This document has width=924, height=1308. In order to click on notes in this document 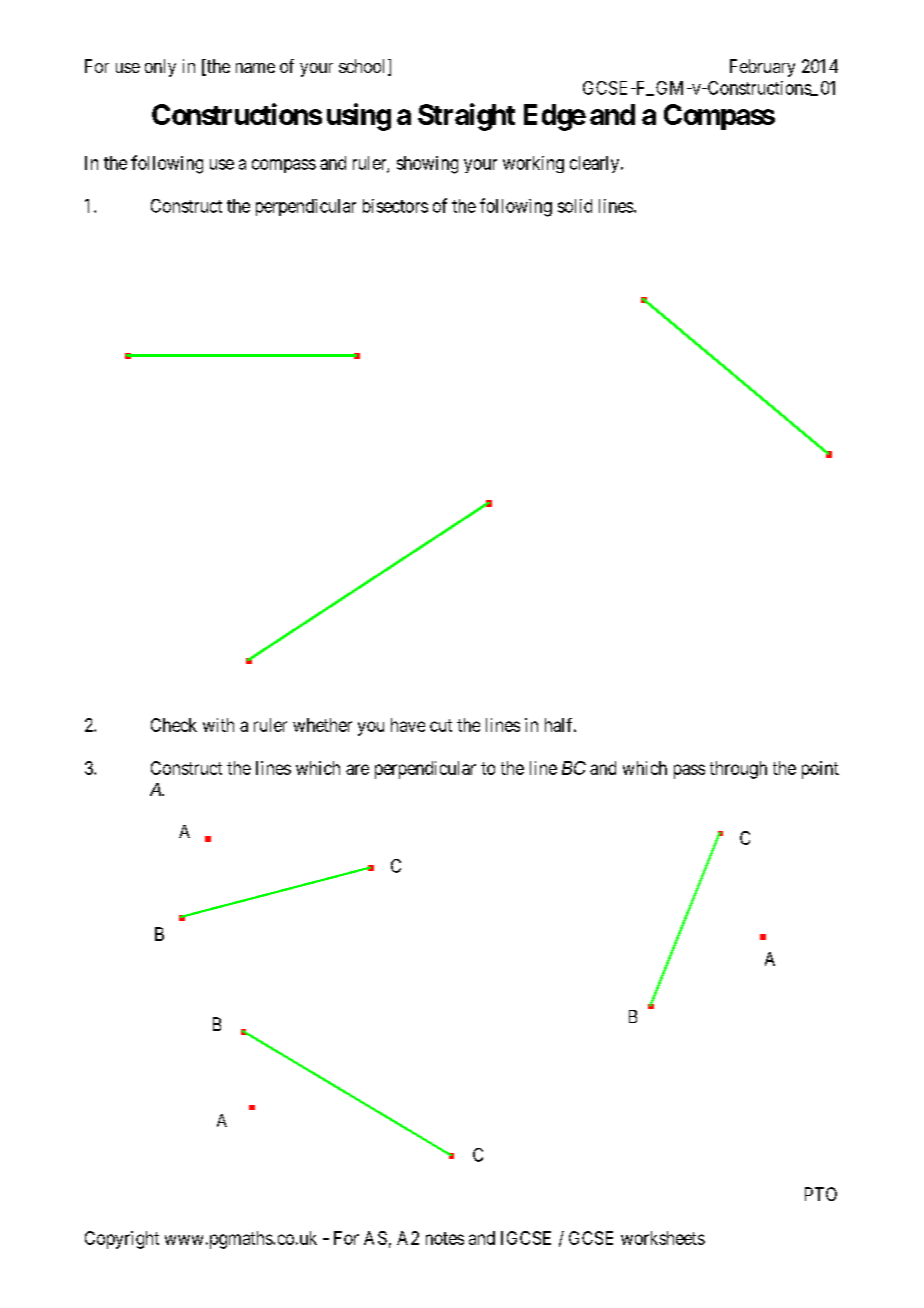, I will do `click(445, 1238)`.
